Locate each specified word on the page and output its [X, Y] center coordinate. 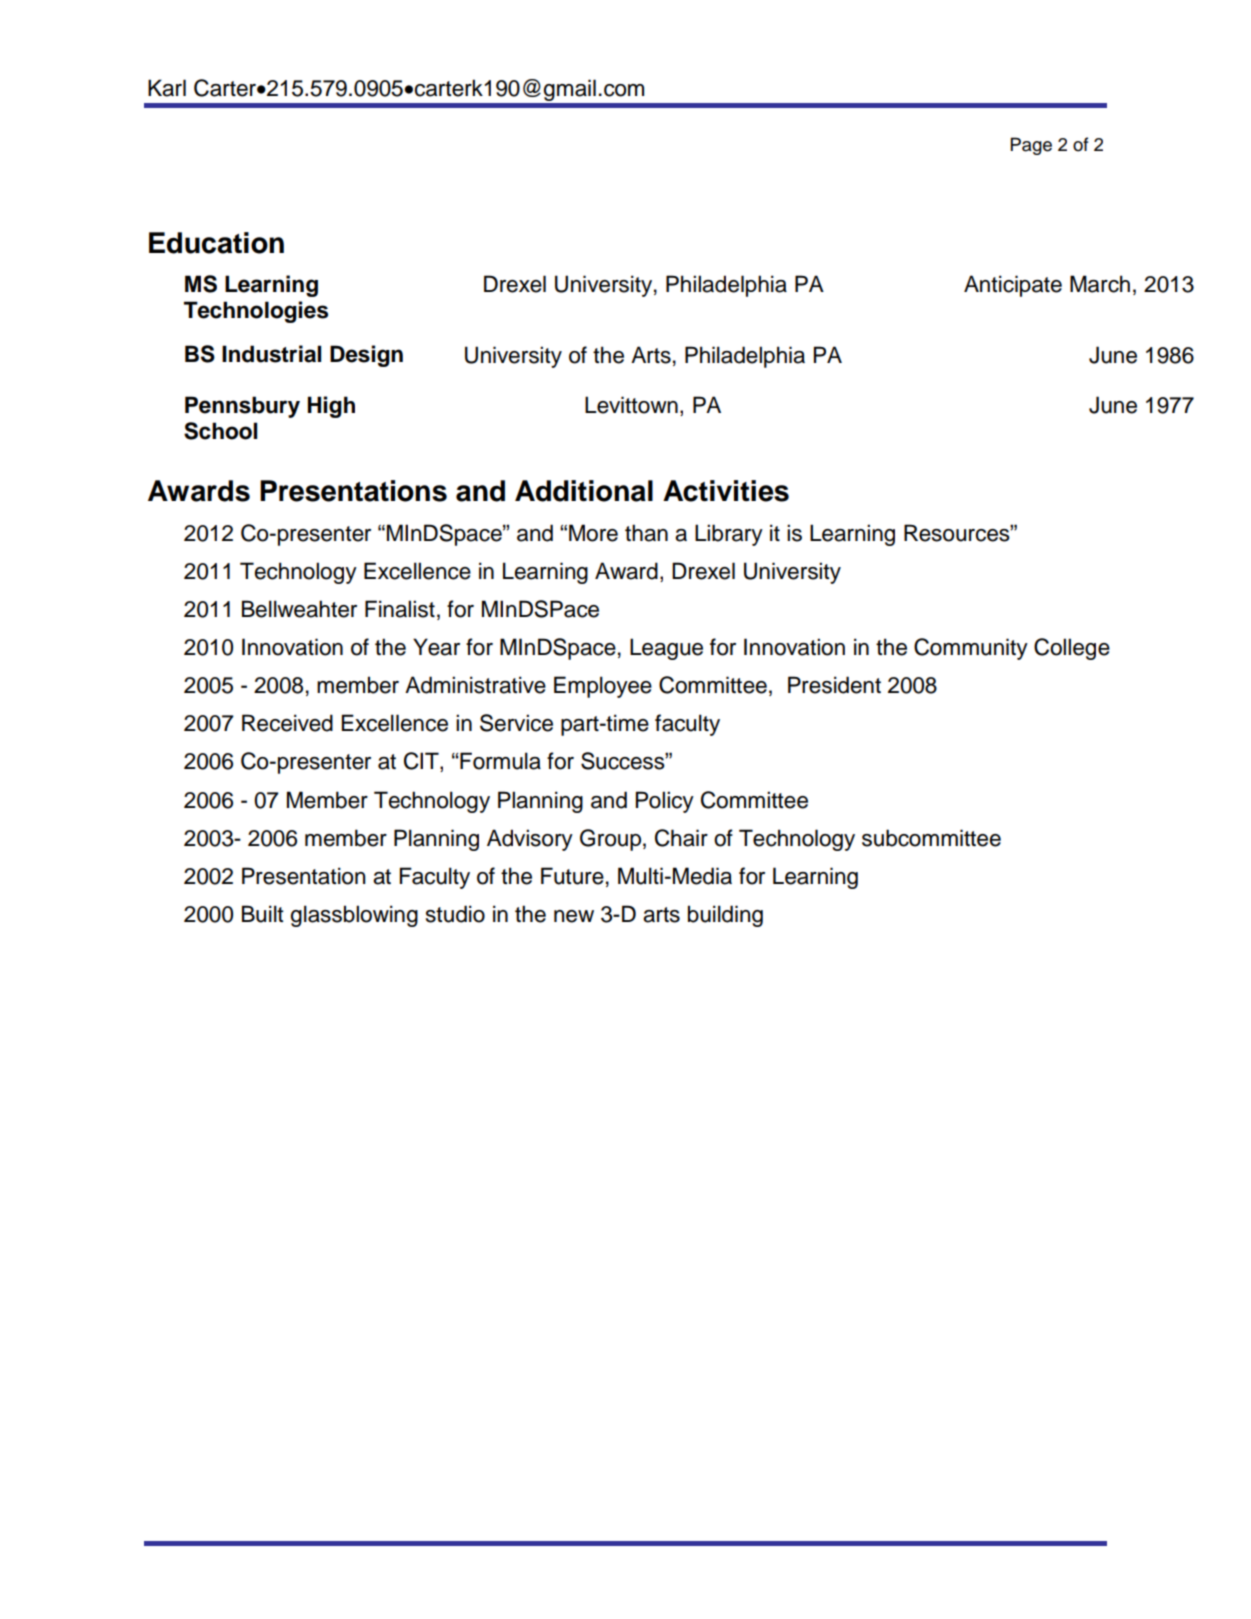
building [725, 916]
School [220, 431]
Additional [584, 491]
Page [1031, 146]
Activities [726, 491]
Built [263, 914]
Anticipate [1013, 286]
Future [572, 876]
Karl [167, 88]
